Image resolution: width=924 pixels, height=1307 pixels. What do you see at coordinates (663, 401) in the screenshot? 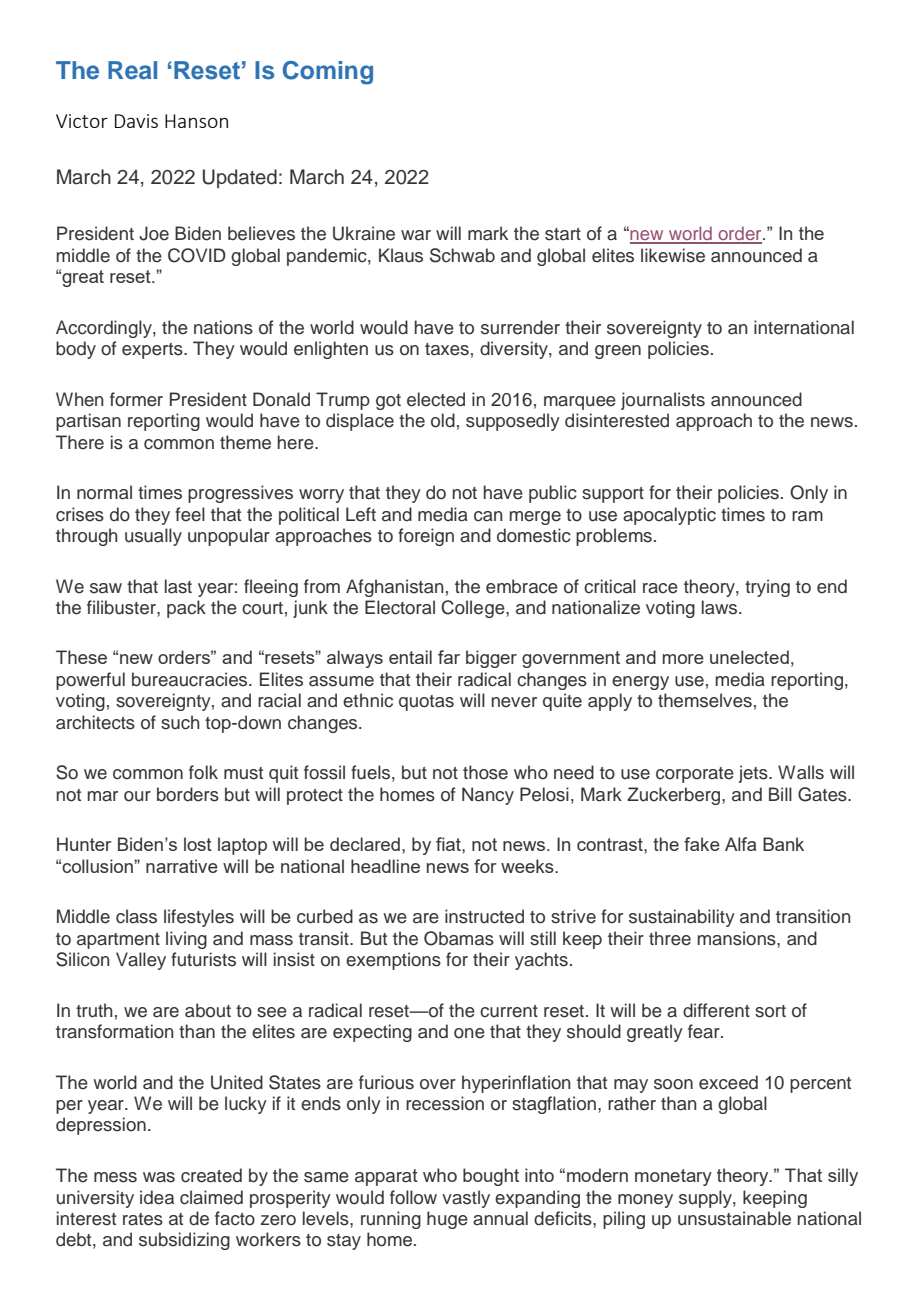
I see `journalists` at bounding box center [663, 401].
